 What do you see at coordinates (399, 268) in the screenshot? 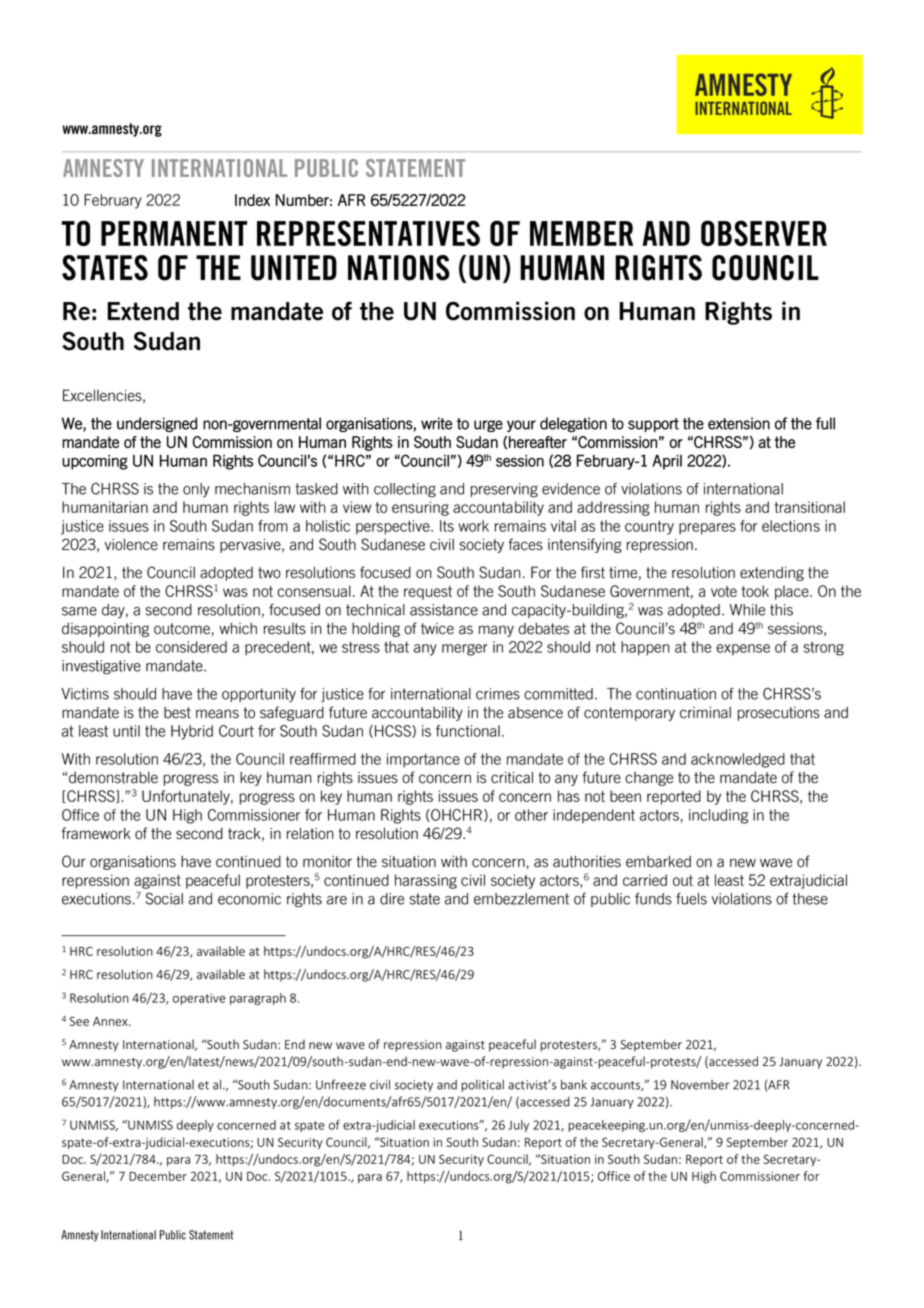
I see `NATIONS` at bounding box center [399, 268].
